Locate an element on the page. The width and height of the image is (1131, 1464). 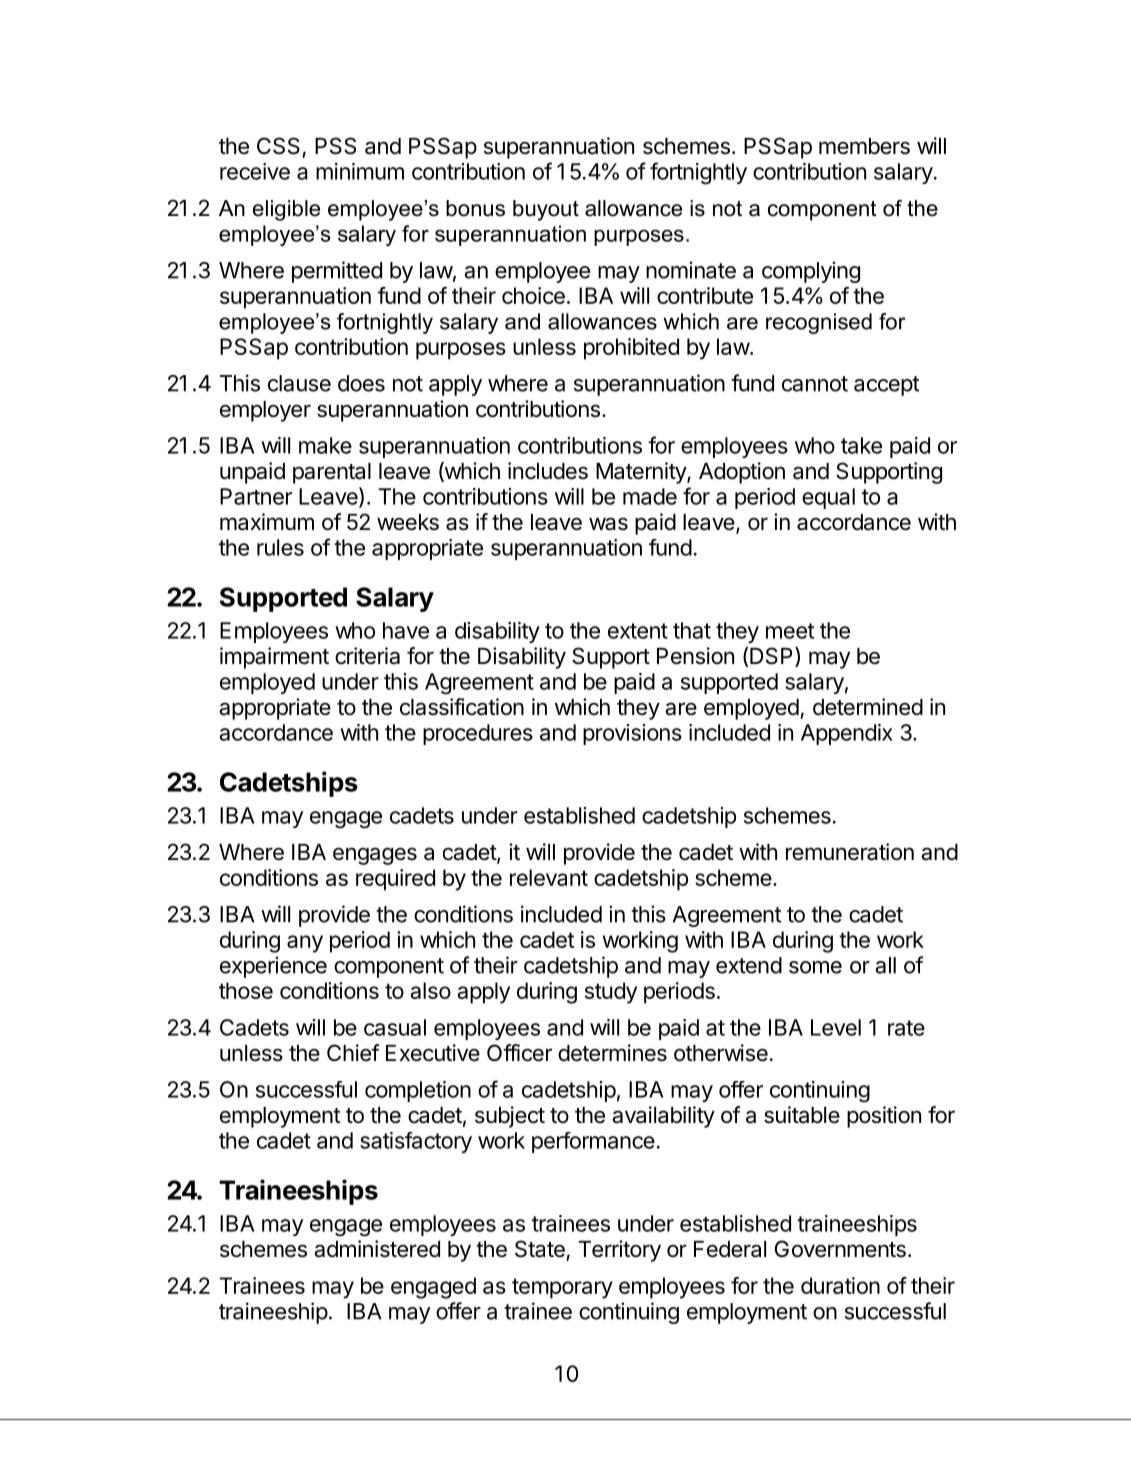
equal is located at coordinates (828, 498).
